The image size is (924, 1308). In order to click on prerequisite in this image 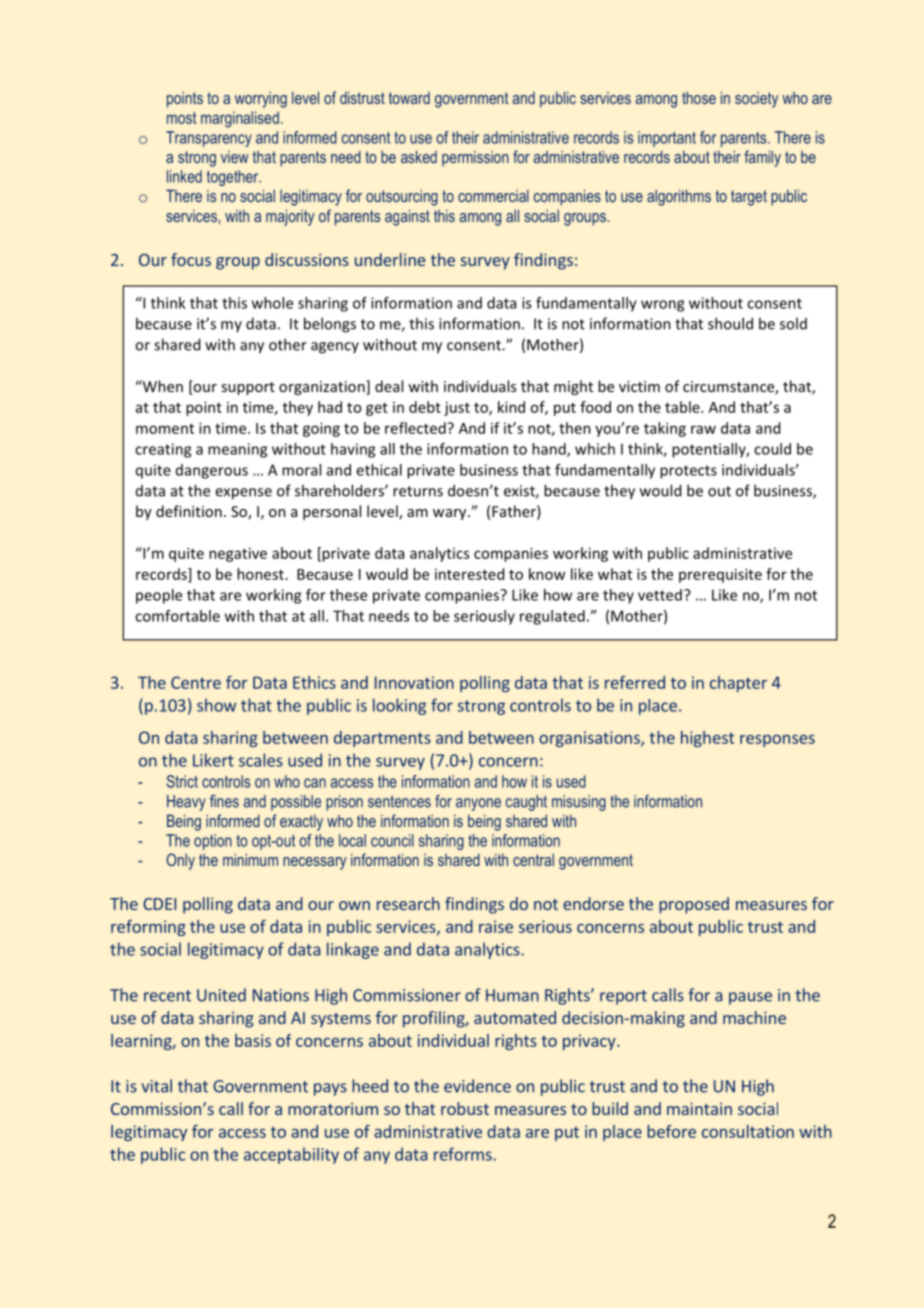, I will do `click(720, 575)`.
